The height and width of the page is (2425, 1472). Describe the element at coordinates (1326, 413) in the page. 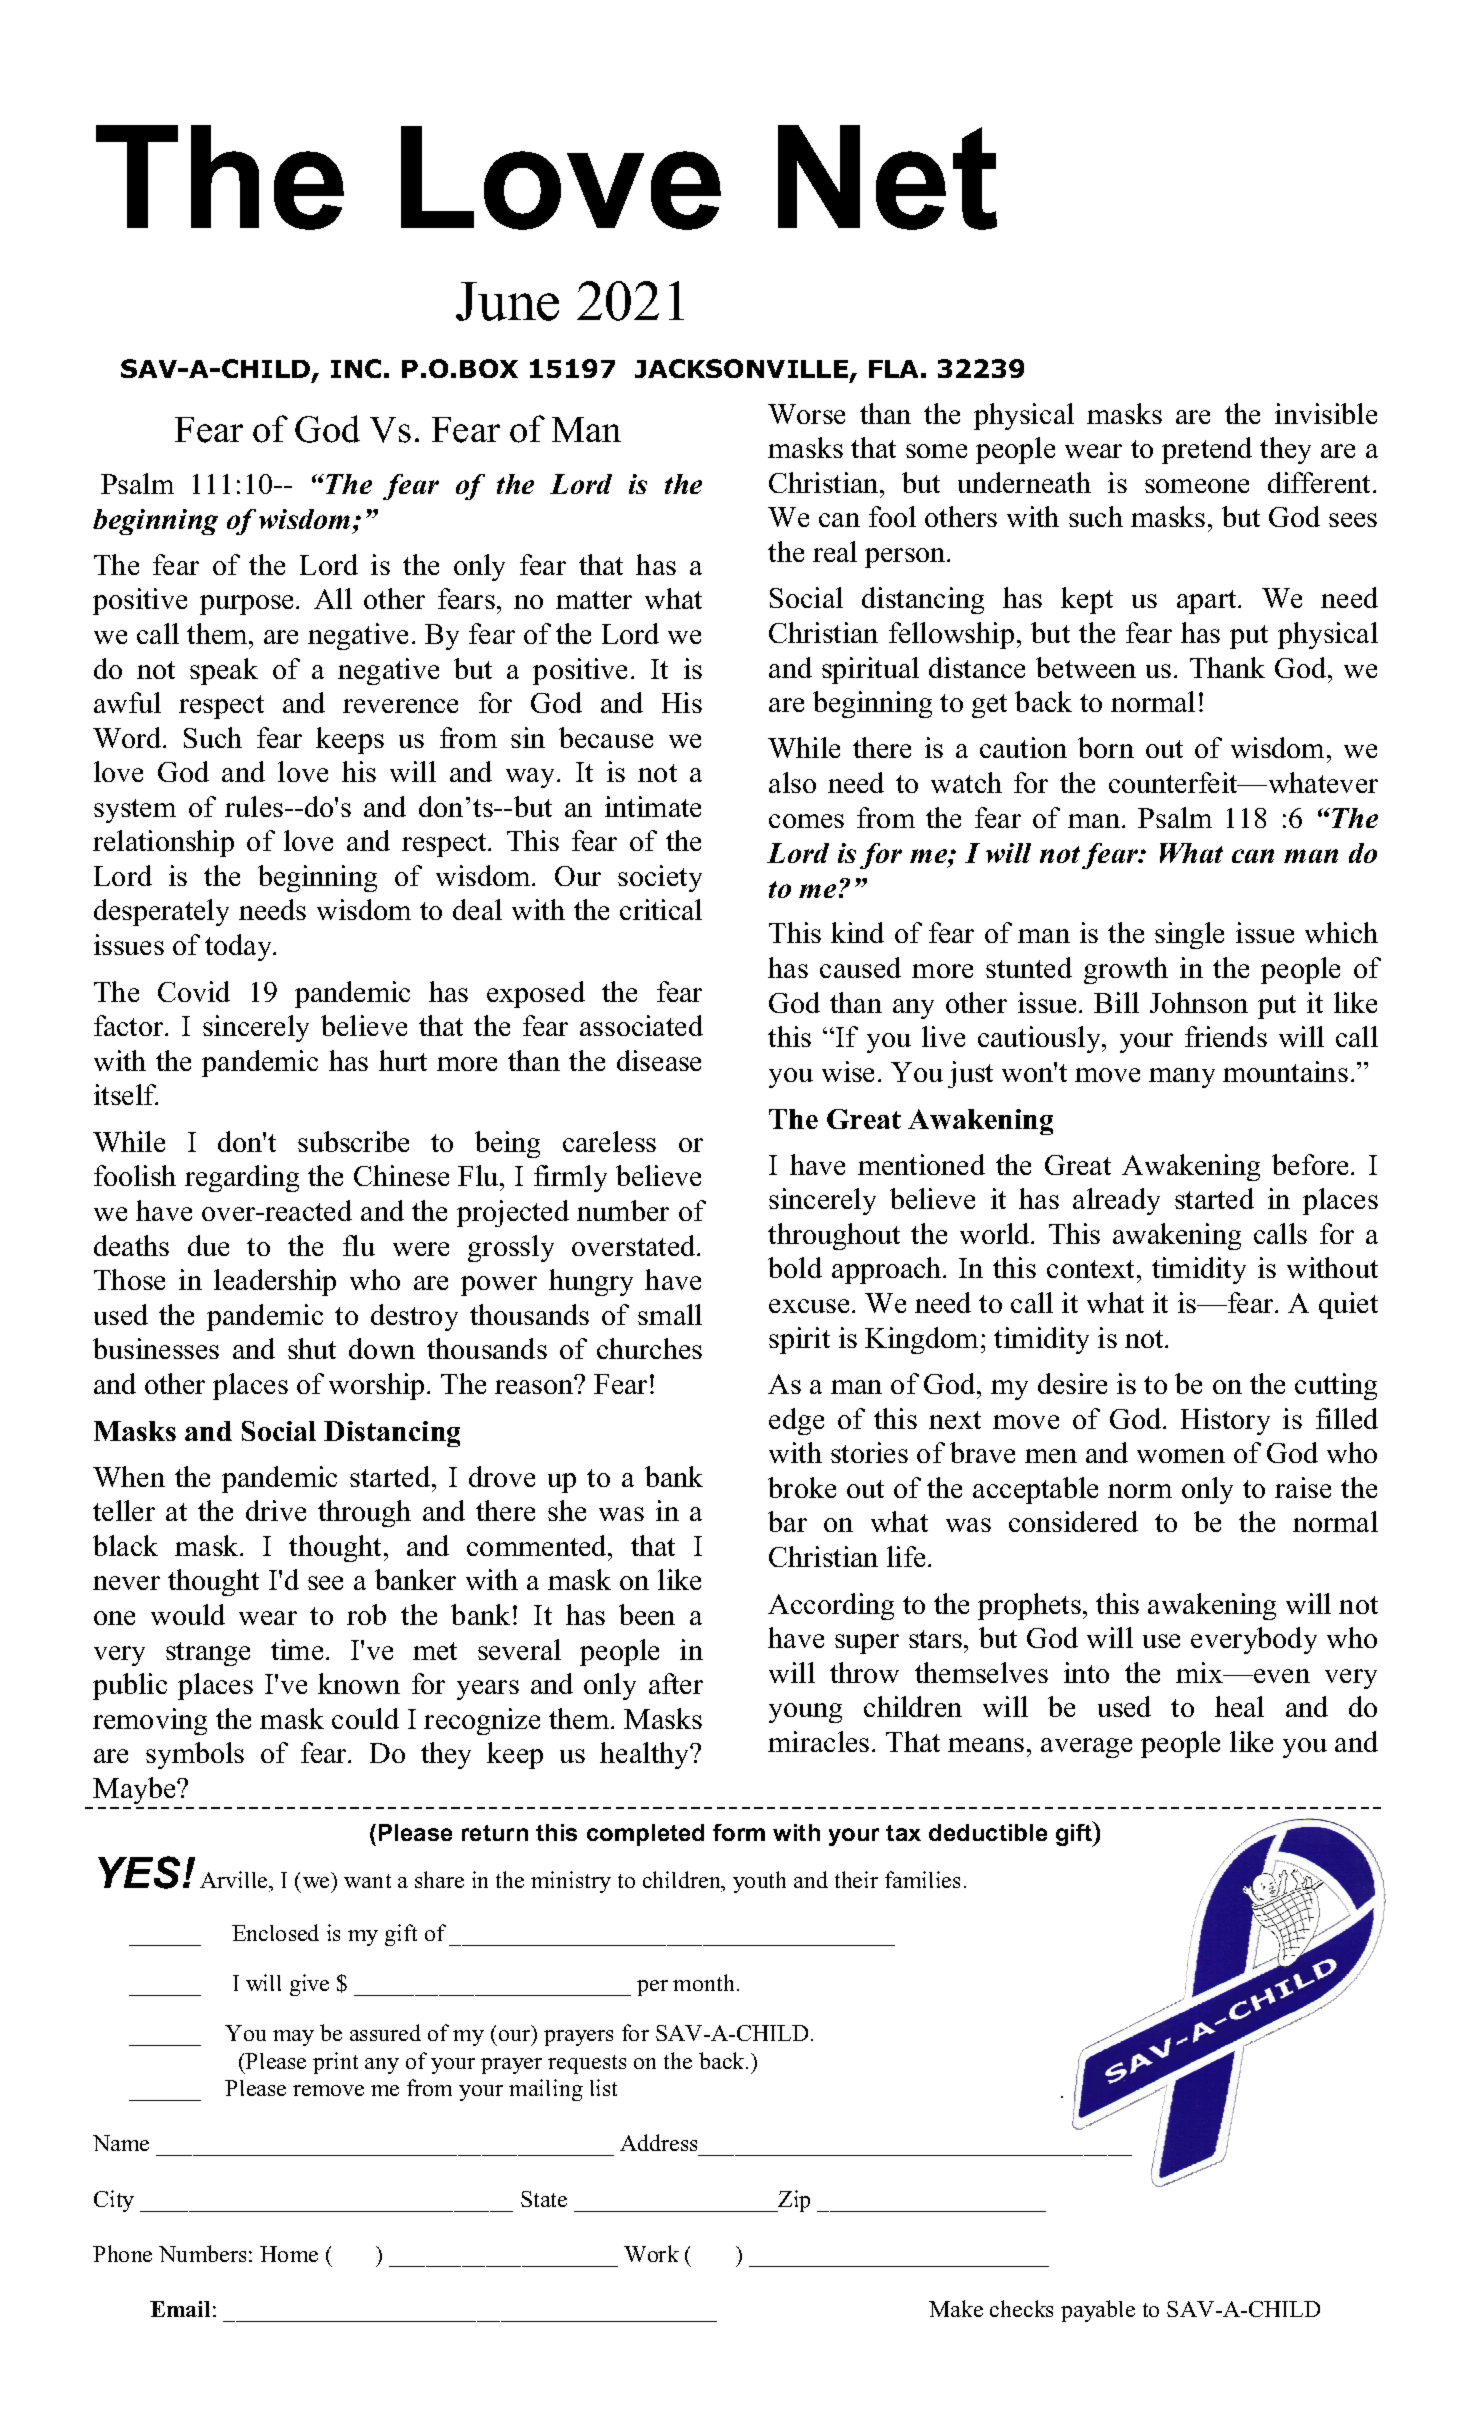

I see `invisible` at that location.
